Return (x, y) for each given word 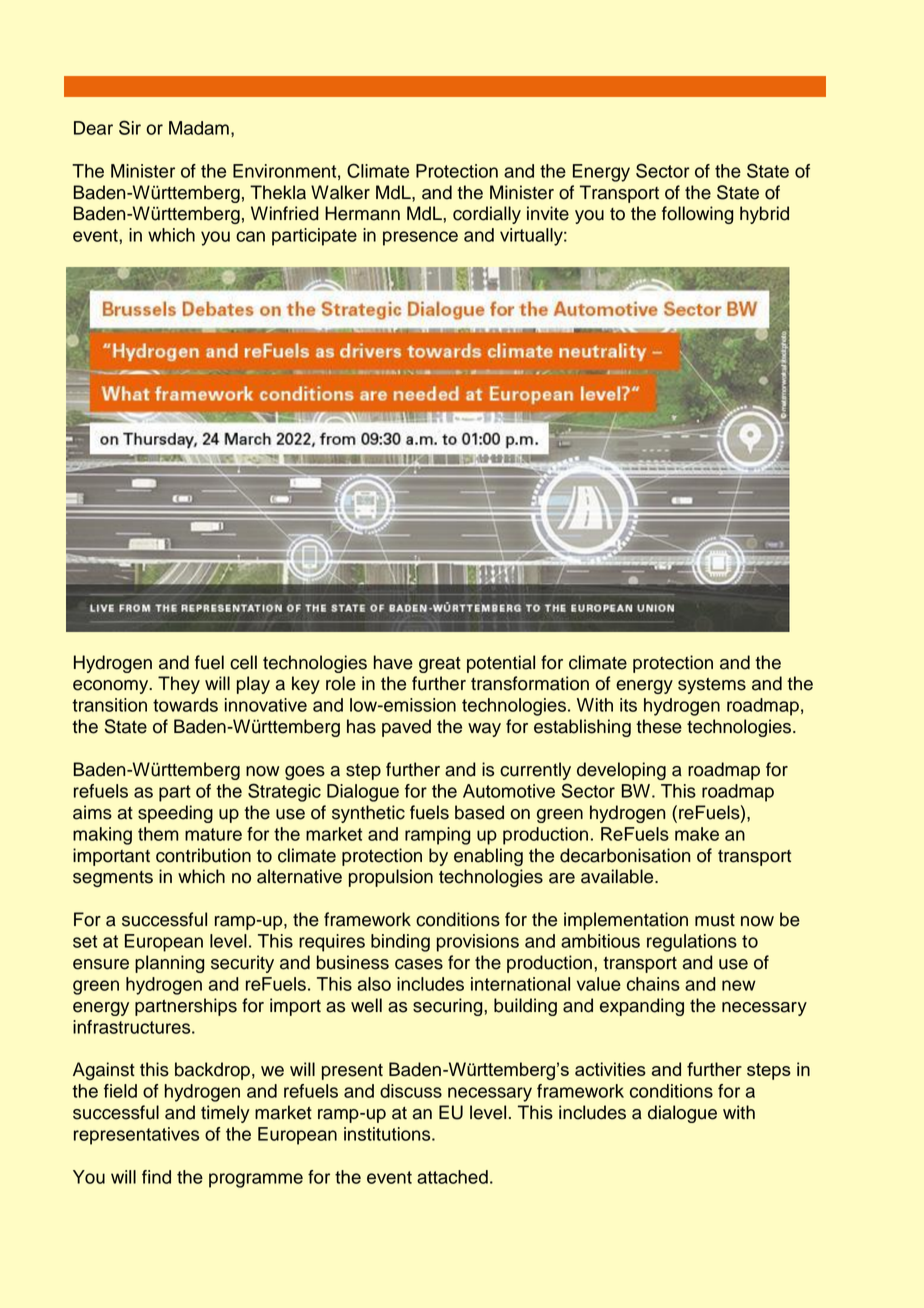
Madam (199, 128)
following (697, 215)
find (156, 1177)
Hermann (362, 213)
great (440, 665)
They (179, 685)
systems (712, 686)
